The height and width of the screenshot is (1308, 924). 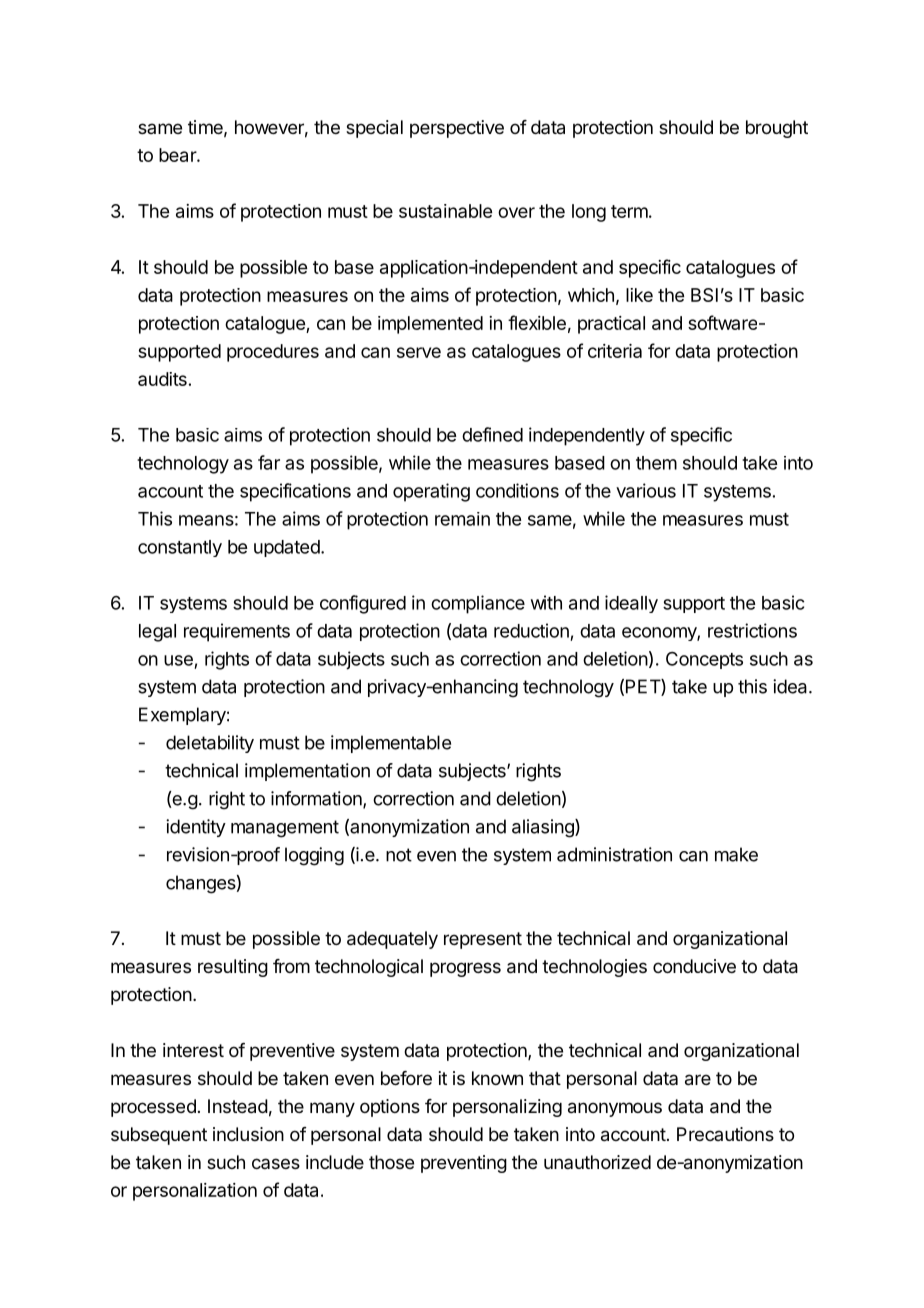 What do you see at coordinates (777, 129) in the screenshot?
I see `brought` at bounding box center [777, 129].
